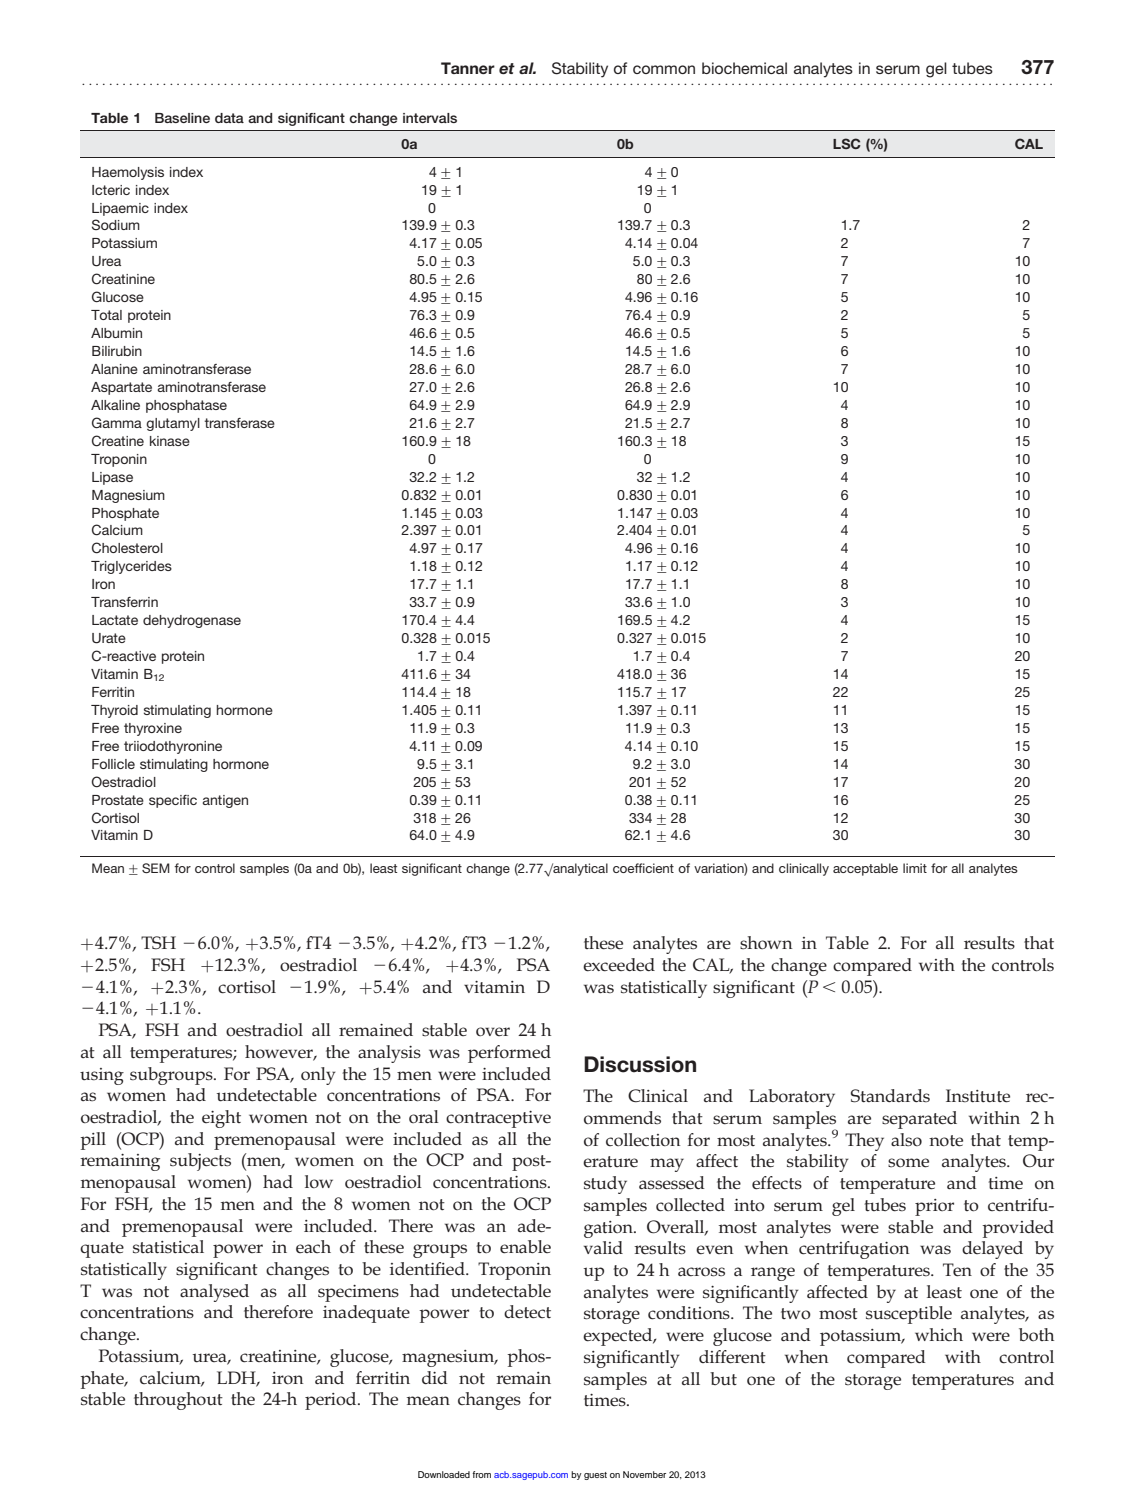  I want to click on limit, so click(915, 868).
